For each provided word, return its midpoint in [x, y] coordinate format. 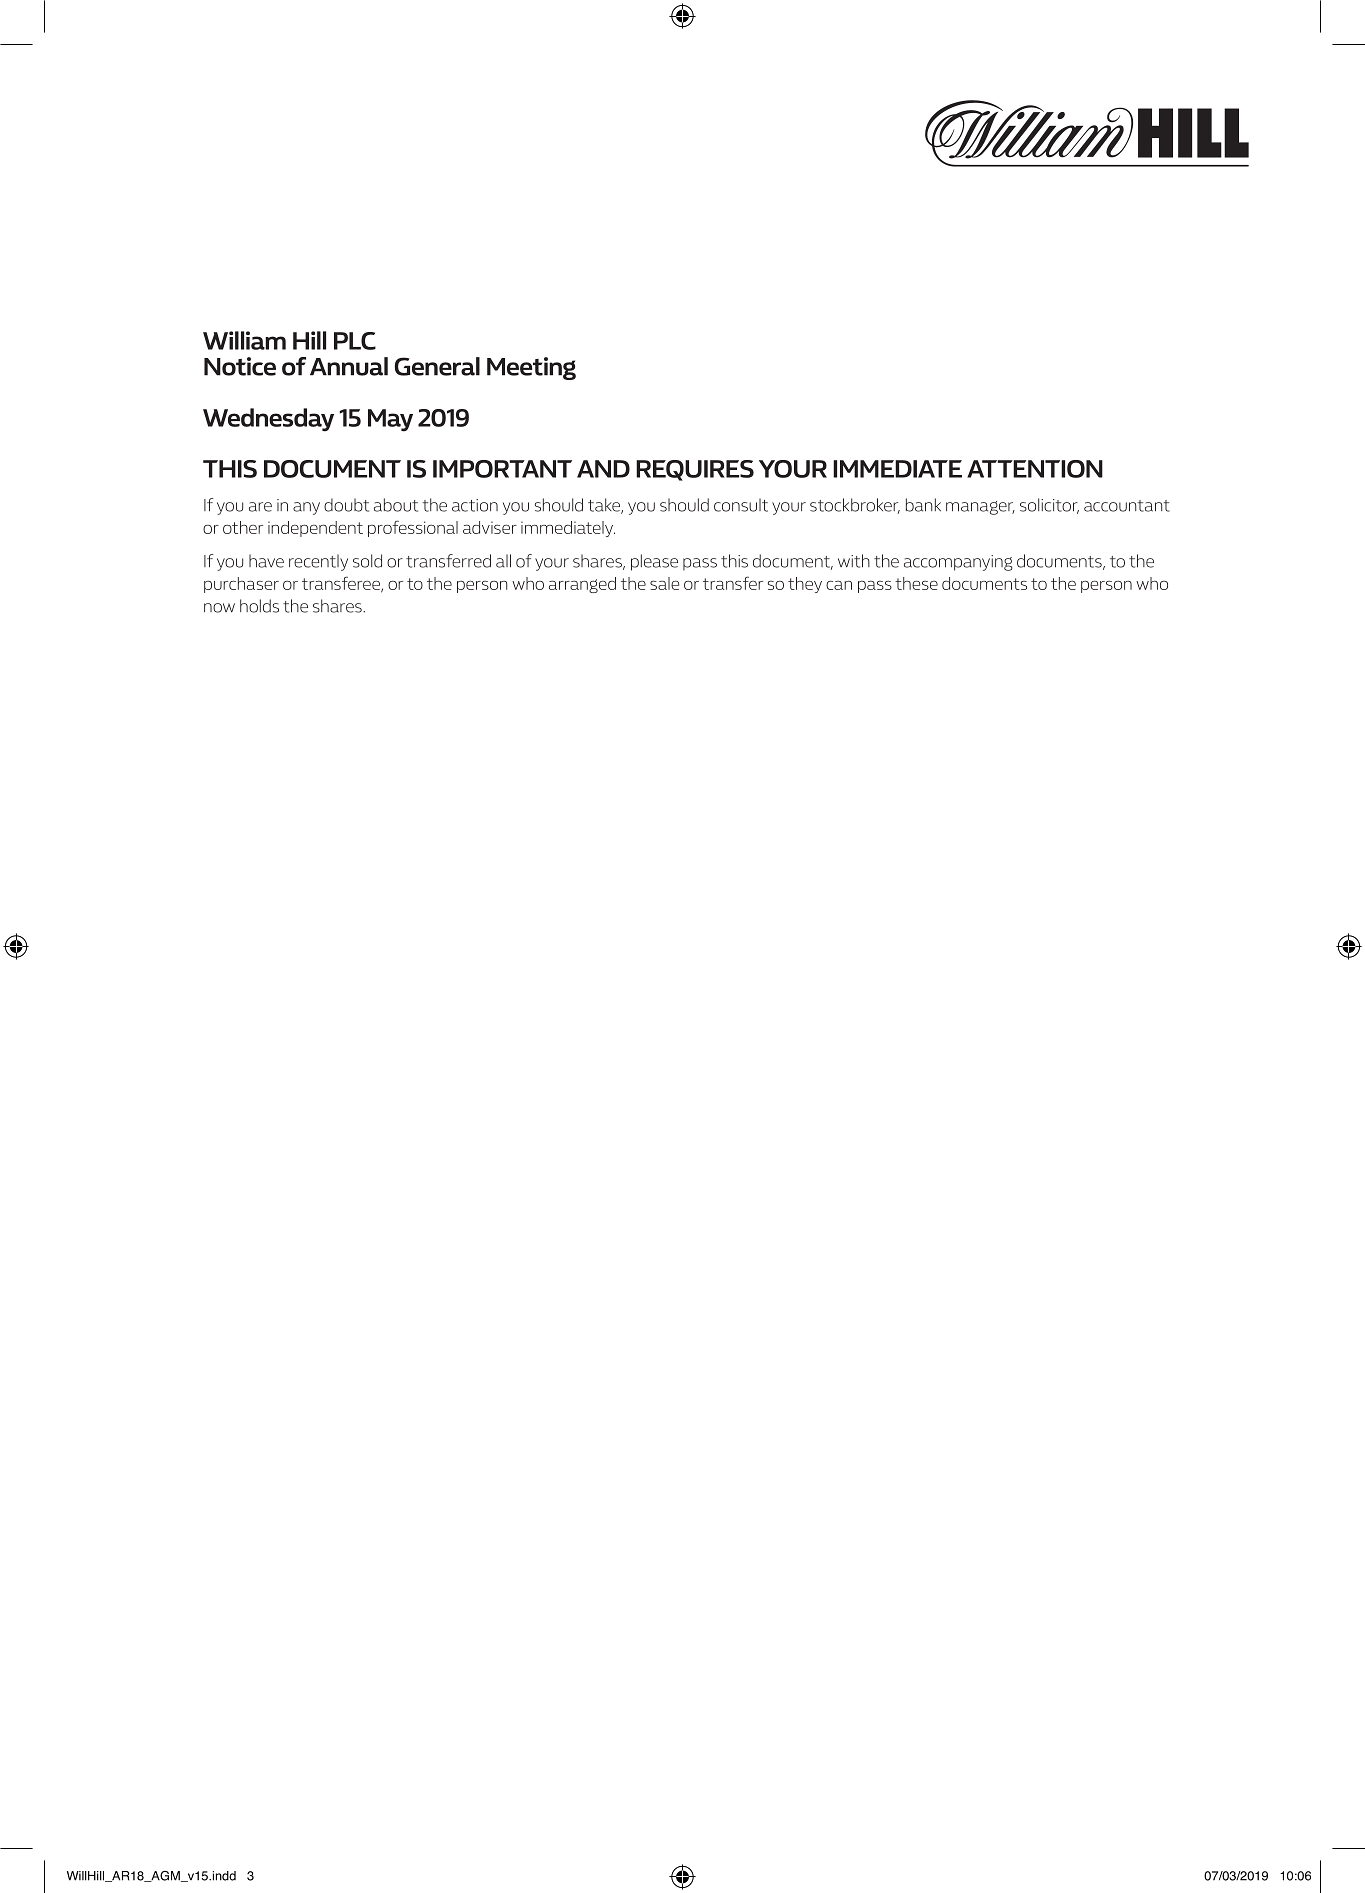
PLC [355, 341]
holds [259, 606]
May [390, 420]
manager [980, 508]
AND [603, 469]
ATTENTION [1035, 469]
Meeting [531, 368]
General [437, 366]
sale [664, 583]
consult [741, 505]
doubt [346, 505]
